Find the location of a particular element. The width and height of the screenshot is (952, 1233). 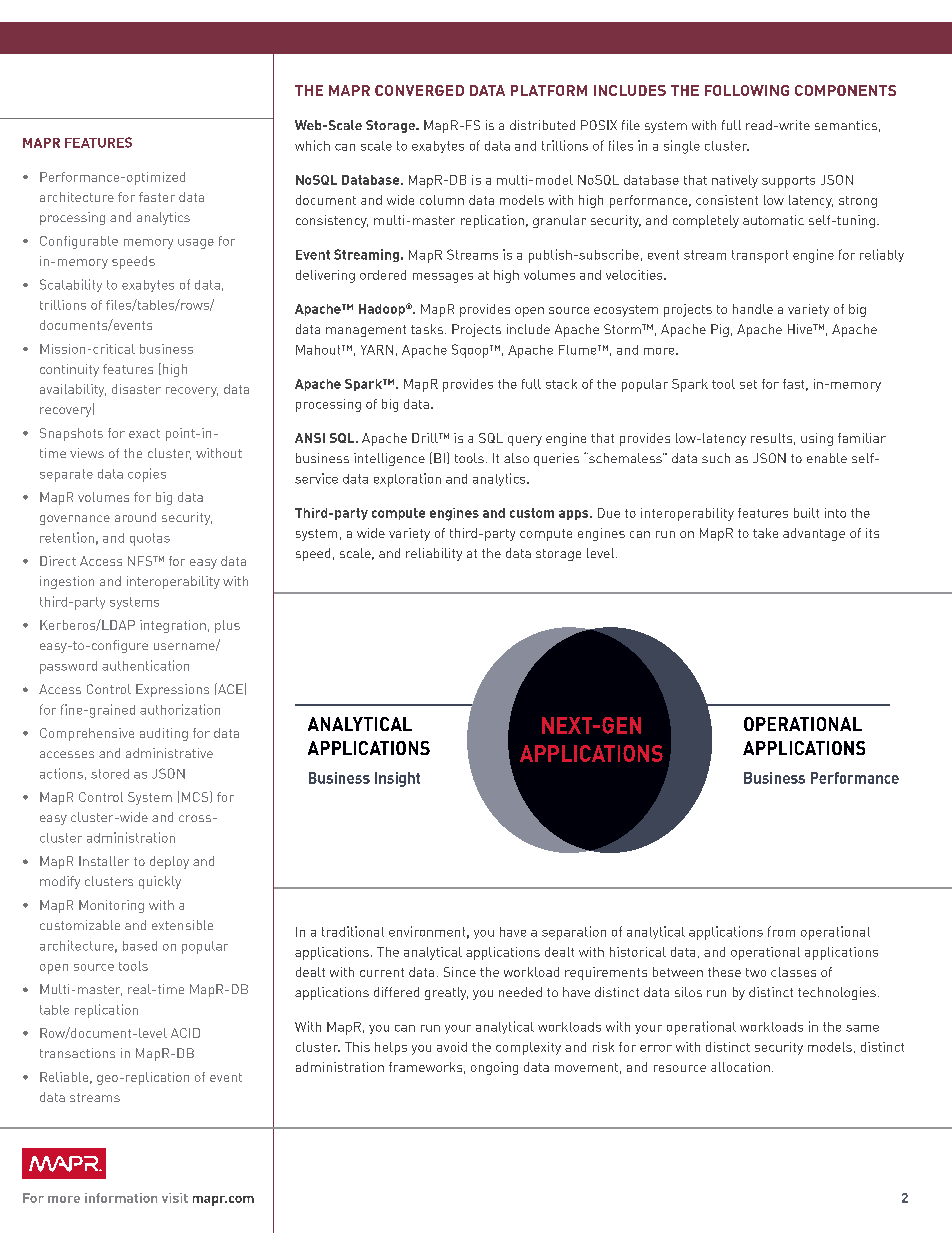

set is located at coordinates (748, 384).
